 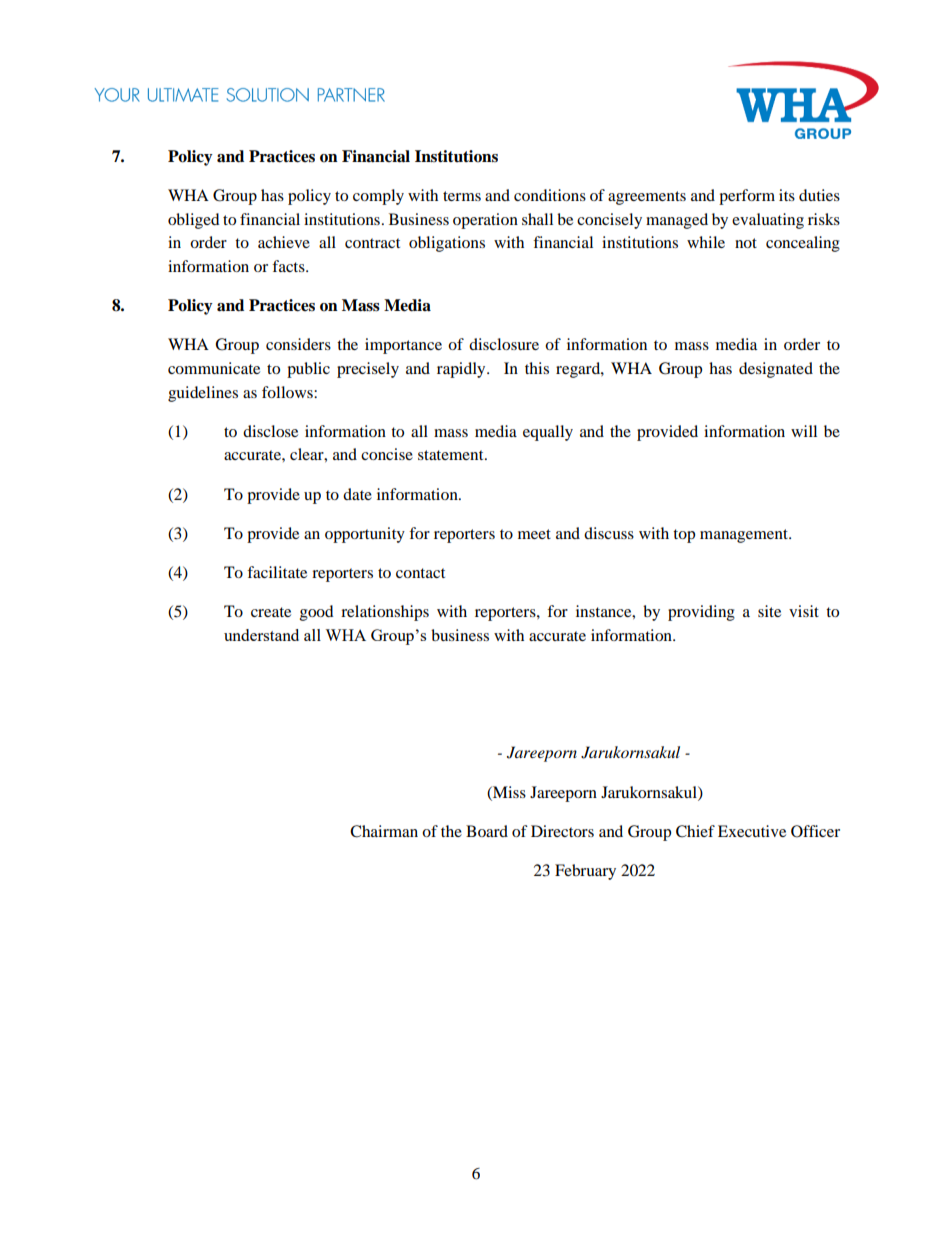 What do you see at coordinates (277, 572) in the page?
I see `facilitate` at bounding box center [277, 572].
